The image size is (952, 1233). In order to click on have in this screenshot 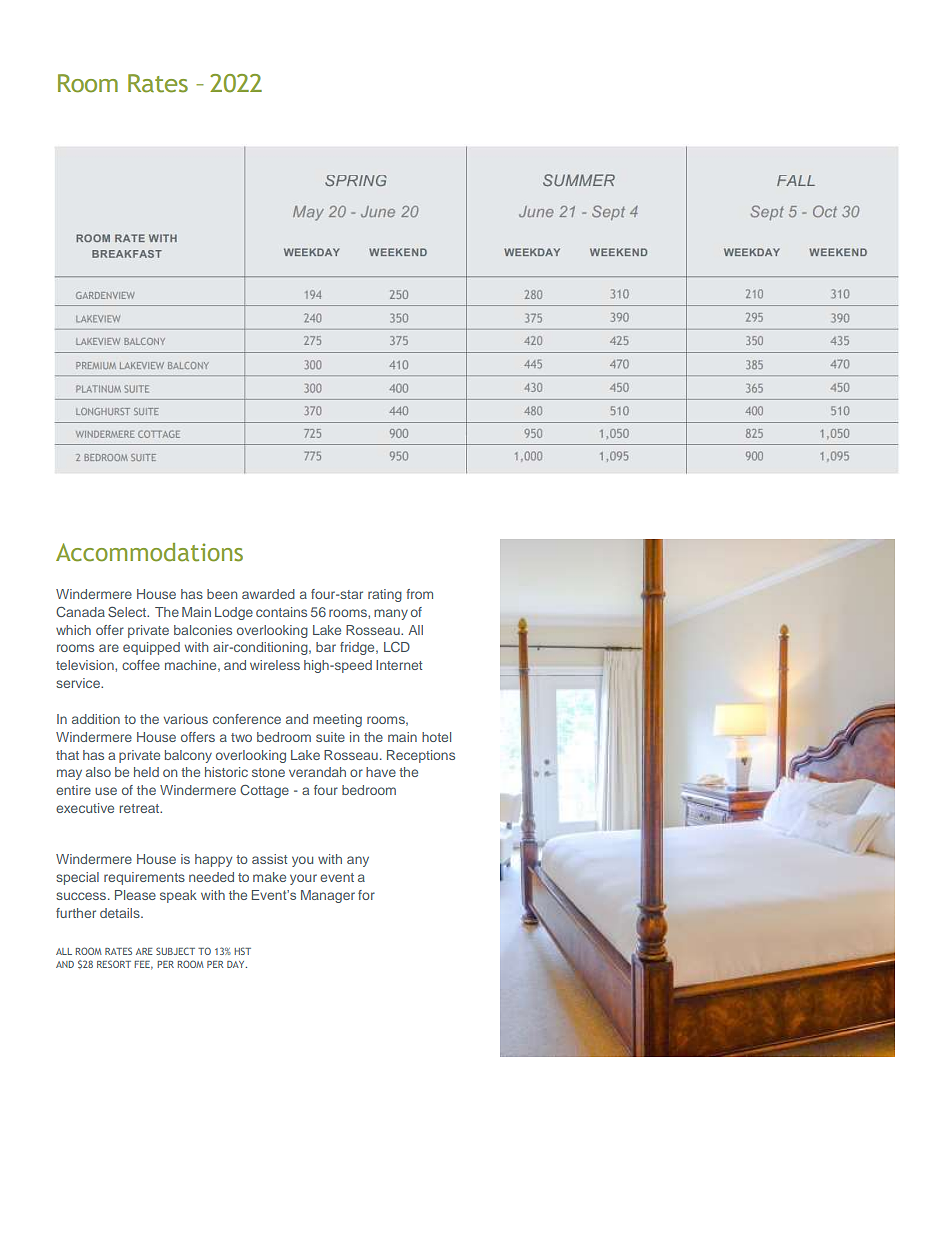, I will do `click(381, 772)`.
